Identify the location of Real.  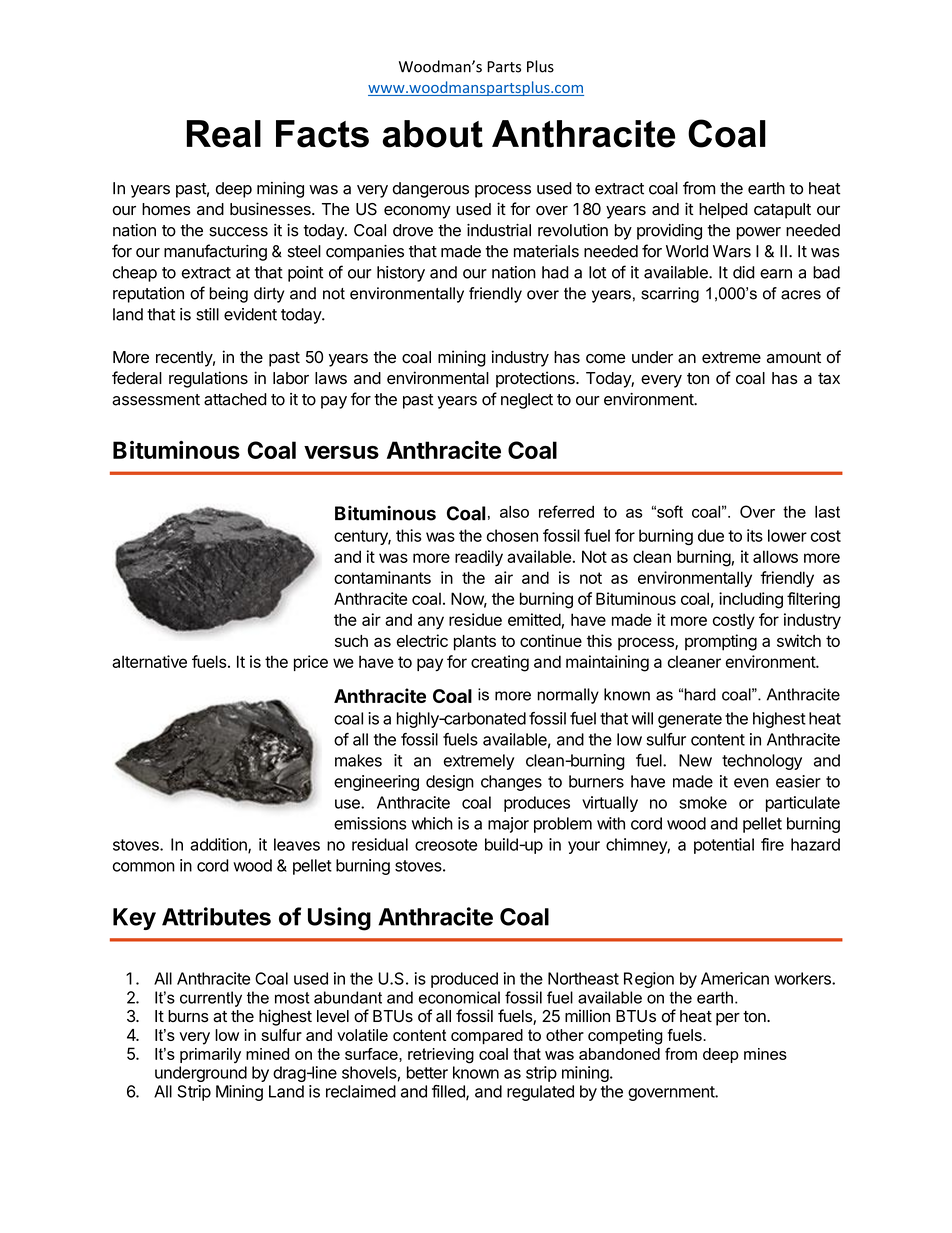
(224, 134).
